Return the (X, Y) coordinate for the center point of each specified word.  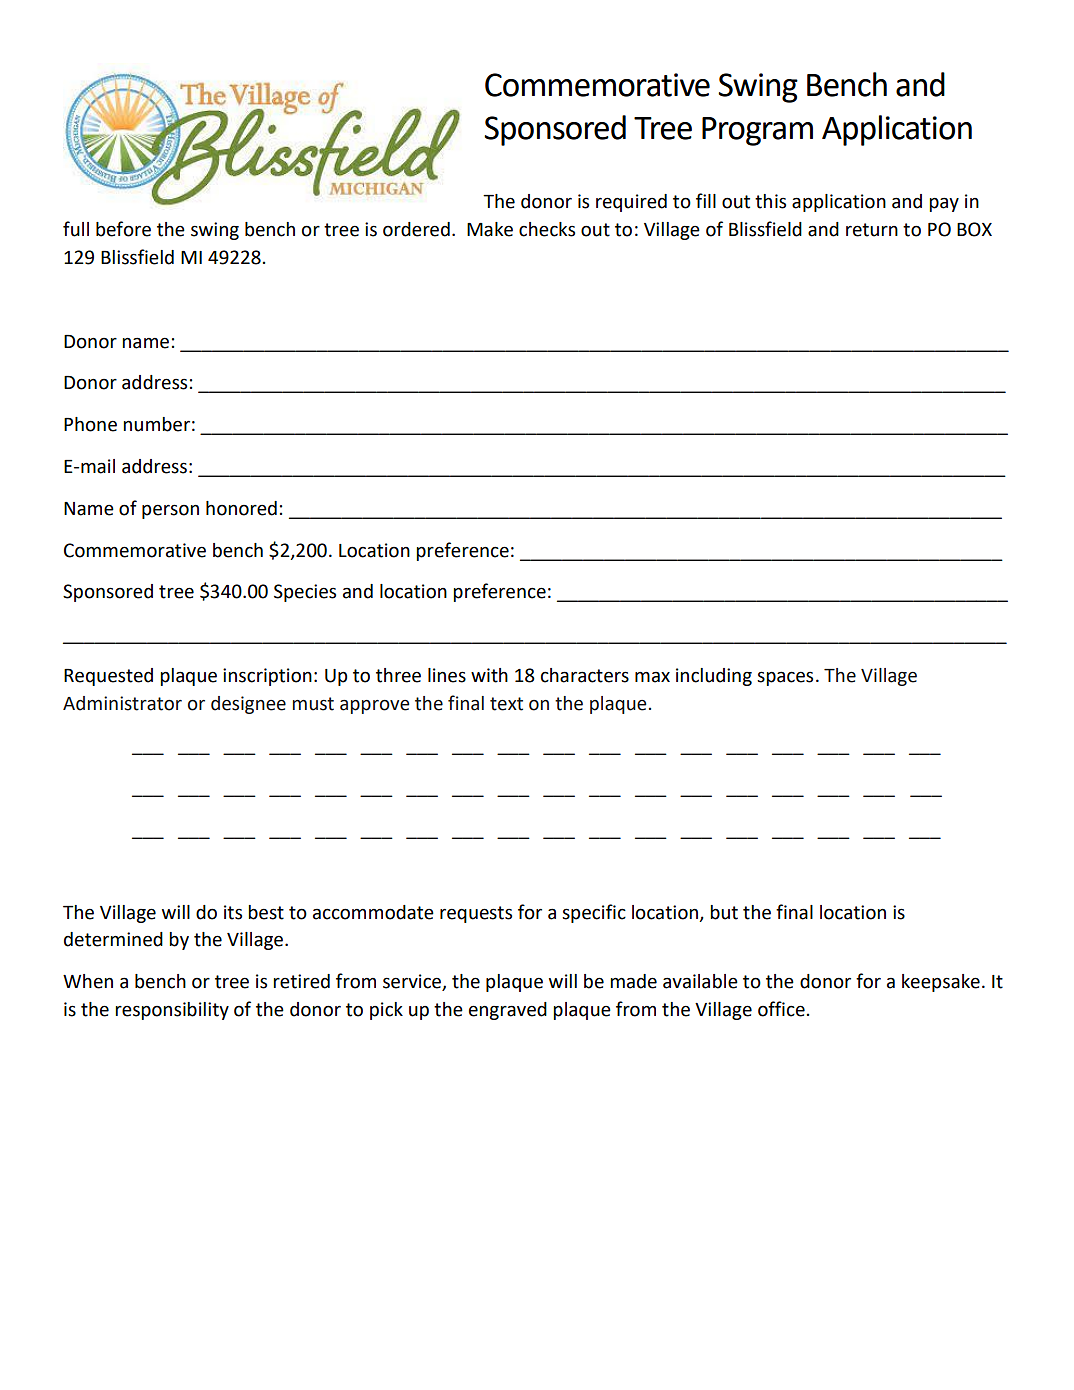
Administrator (122, 703)
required (631, 203)
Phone (90, 424)
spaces (785, 678)
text (506, 704)
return (872, 230)
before (123, 229)
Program (757, 131)
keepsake (941, 983)
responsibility (172, 1011)
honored (241, 508)
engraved (508, 1011)
